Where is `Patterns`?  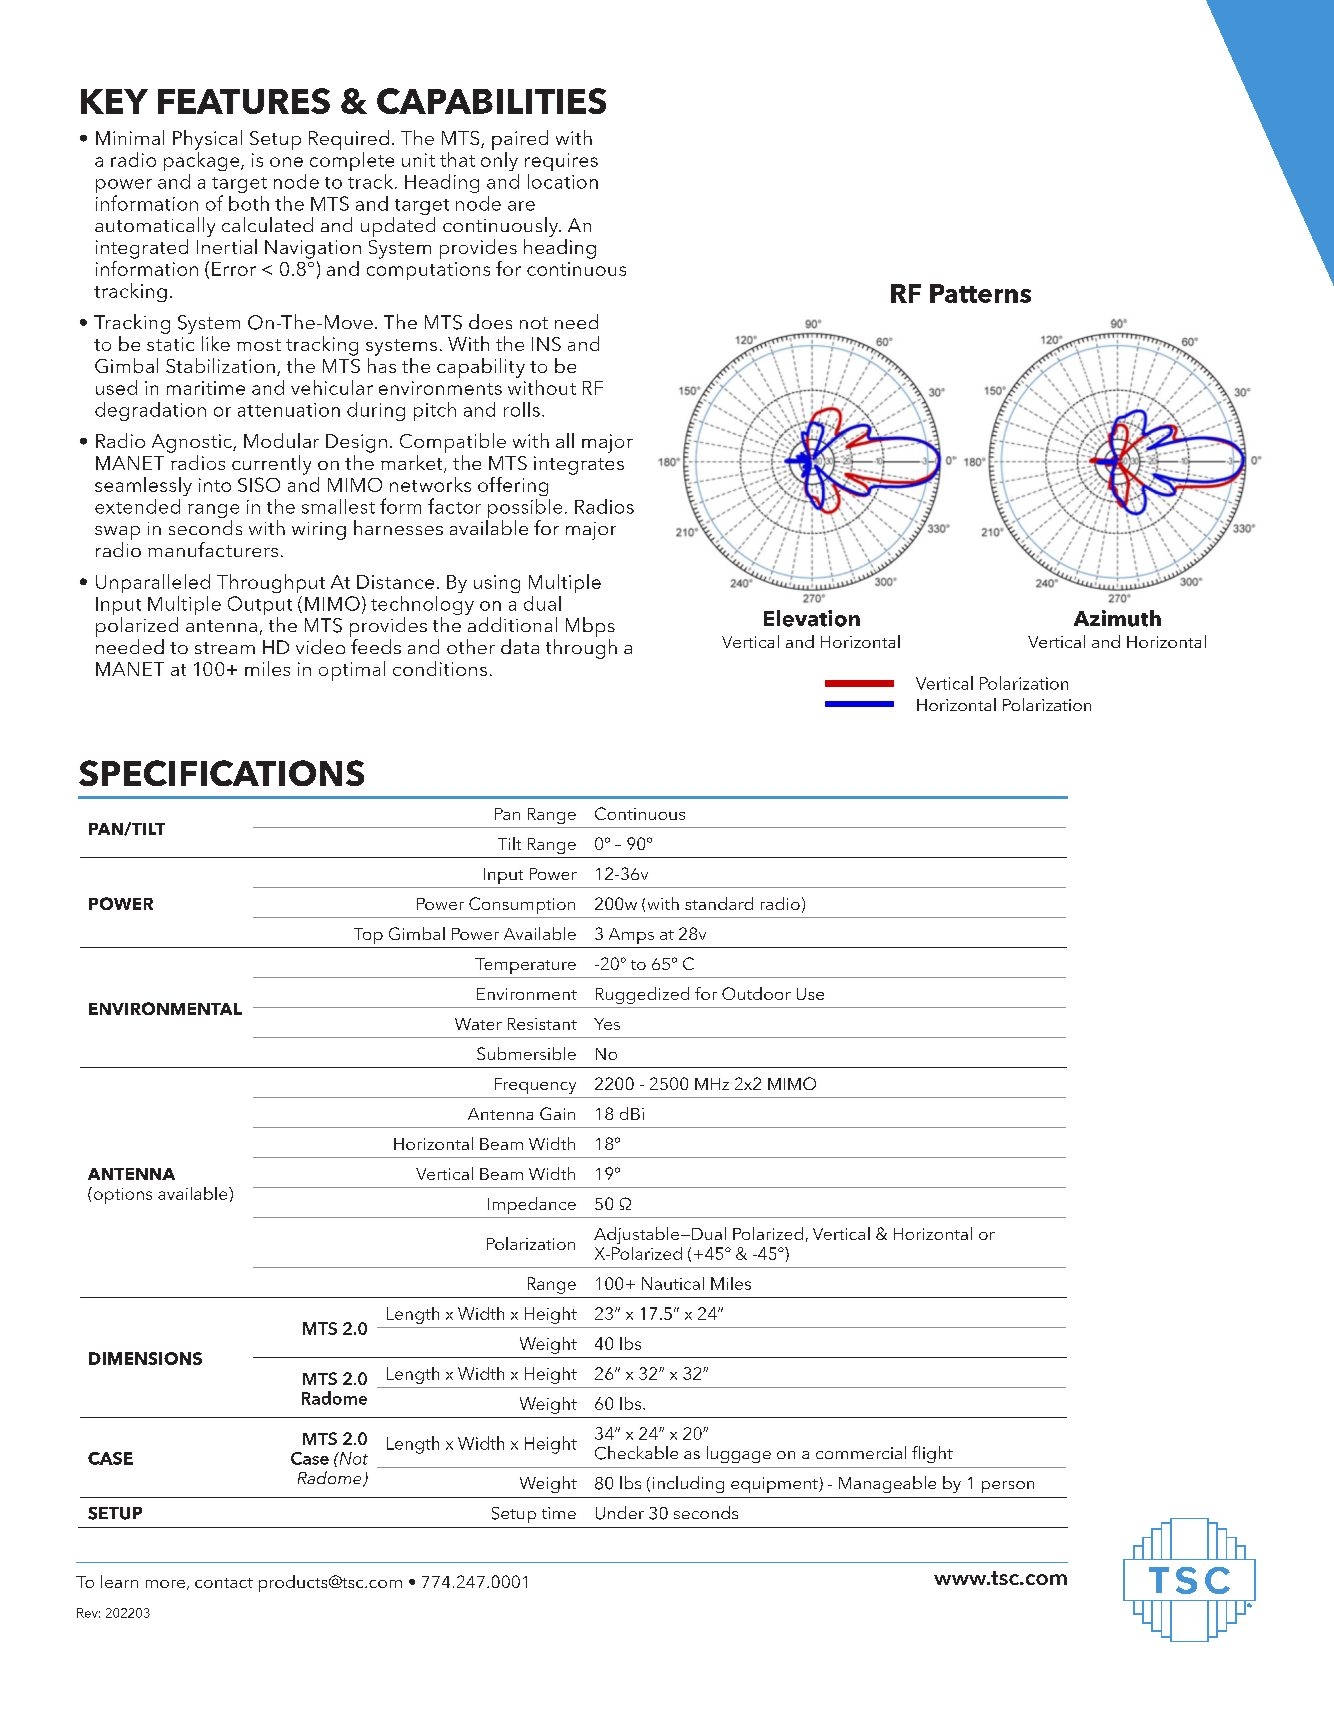 Patterns is located at coordinates (980, 293).
